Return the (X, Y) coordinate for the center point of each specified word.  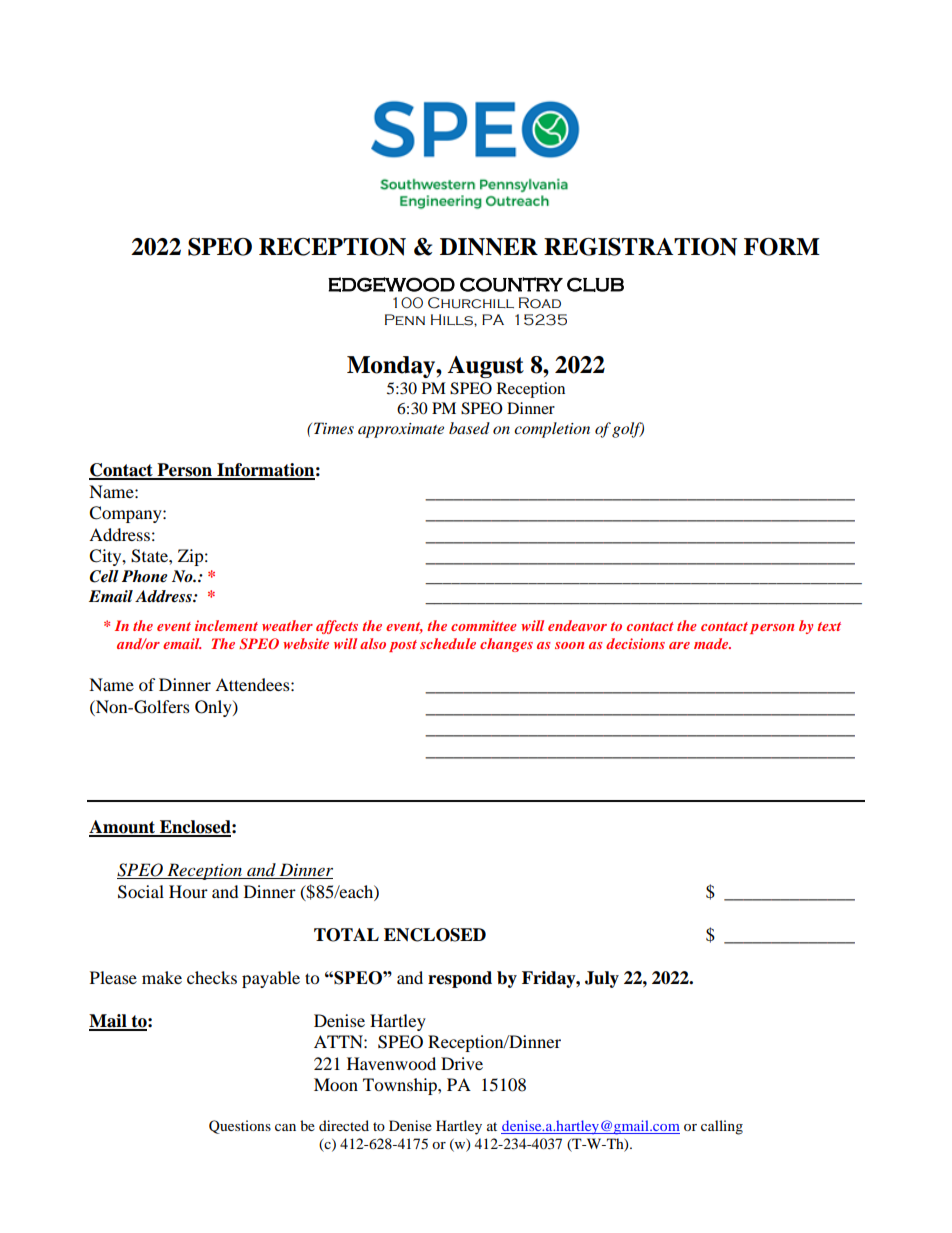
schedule (448, 643)
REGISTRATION (640, 247)
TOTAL (346, 935)
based (469, 428)
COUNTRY (511, 284)
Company (126, 514)
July (602, 979)
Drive (462, 1063)
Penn (405, 319)
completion (552, 430)
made (712, 643)
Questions (240, 1127)
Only (214, 708)
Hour (188, 891)
